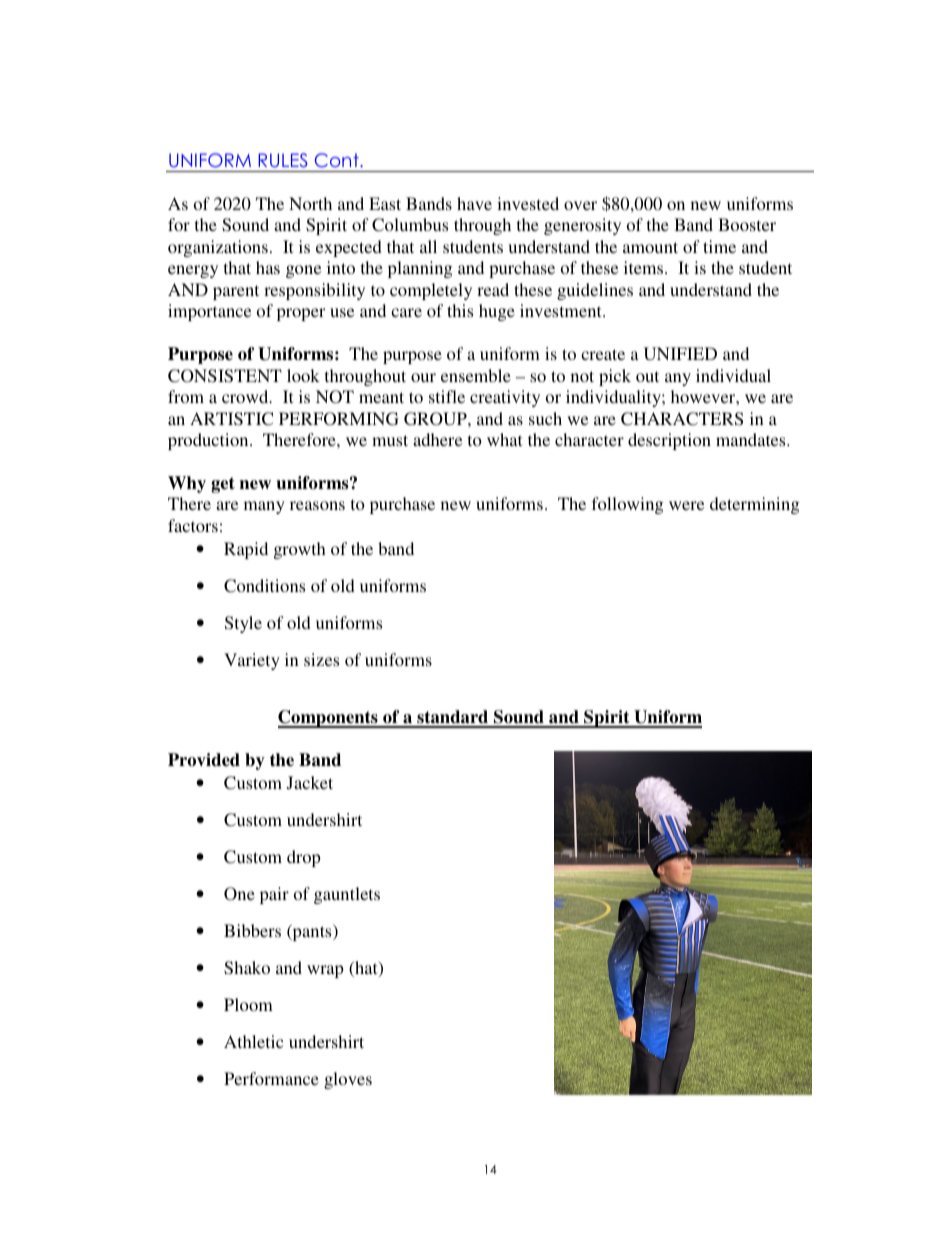 This screenshot has height=1233, width=952. Describe the element at coordinates (474, 203) in the screenshot. I see `have` at that location.
